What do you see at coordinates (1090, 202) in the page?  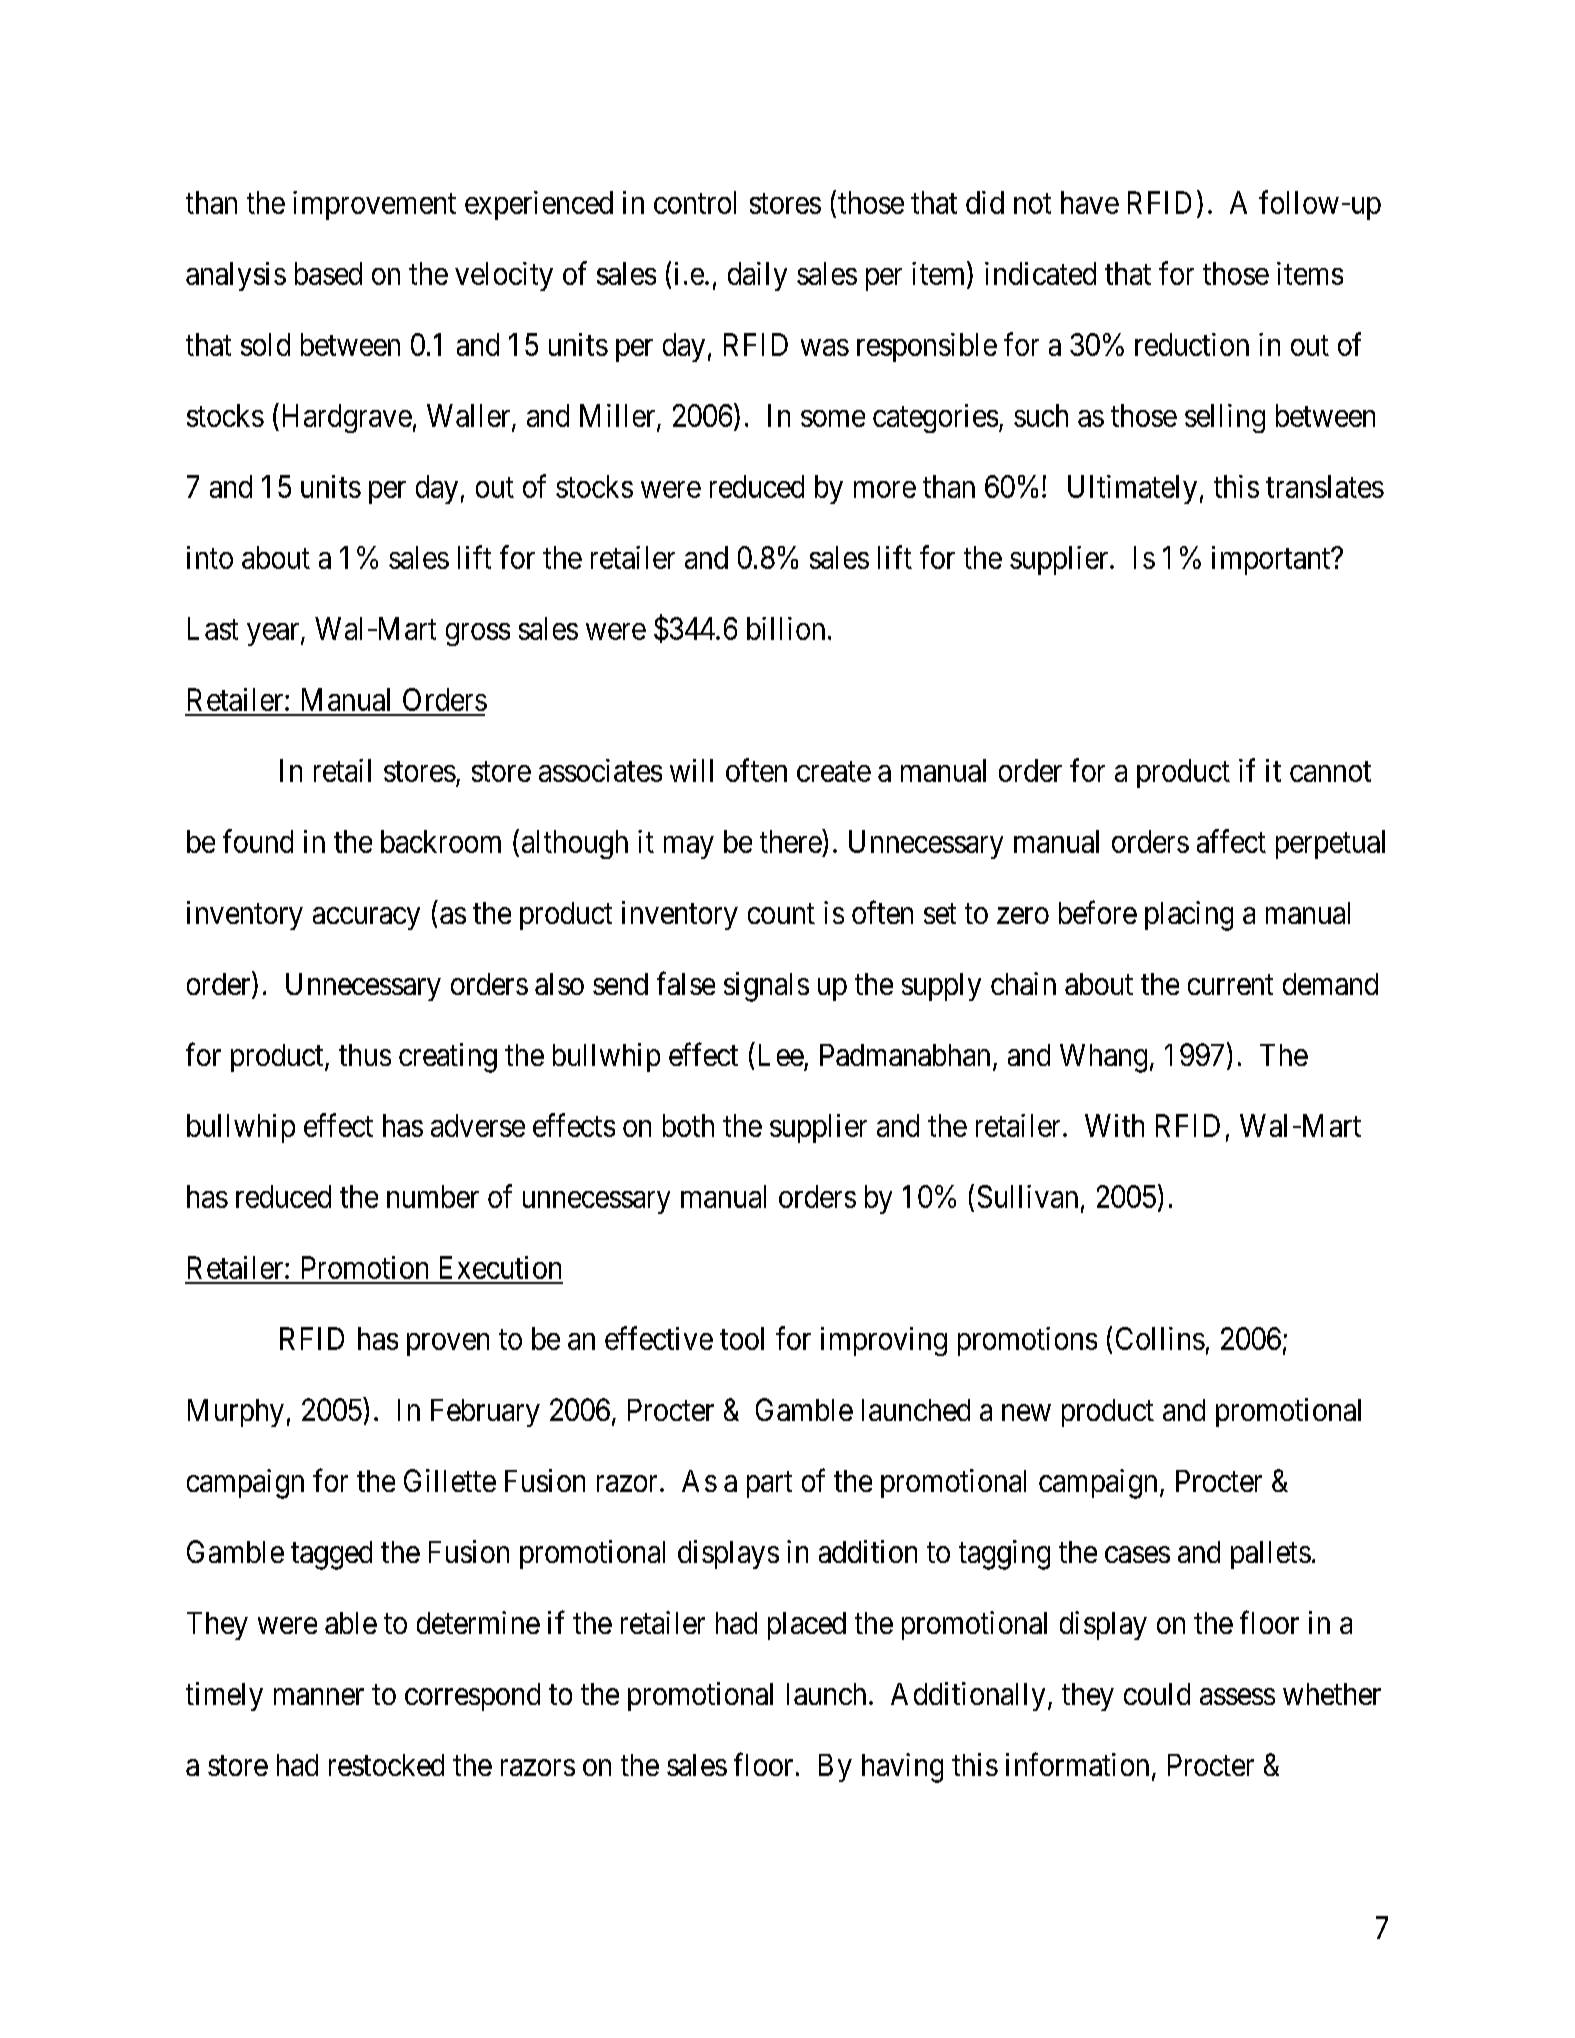 I see `have` at bounding box center [1090, 202].
